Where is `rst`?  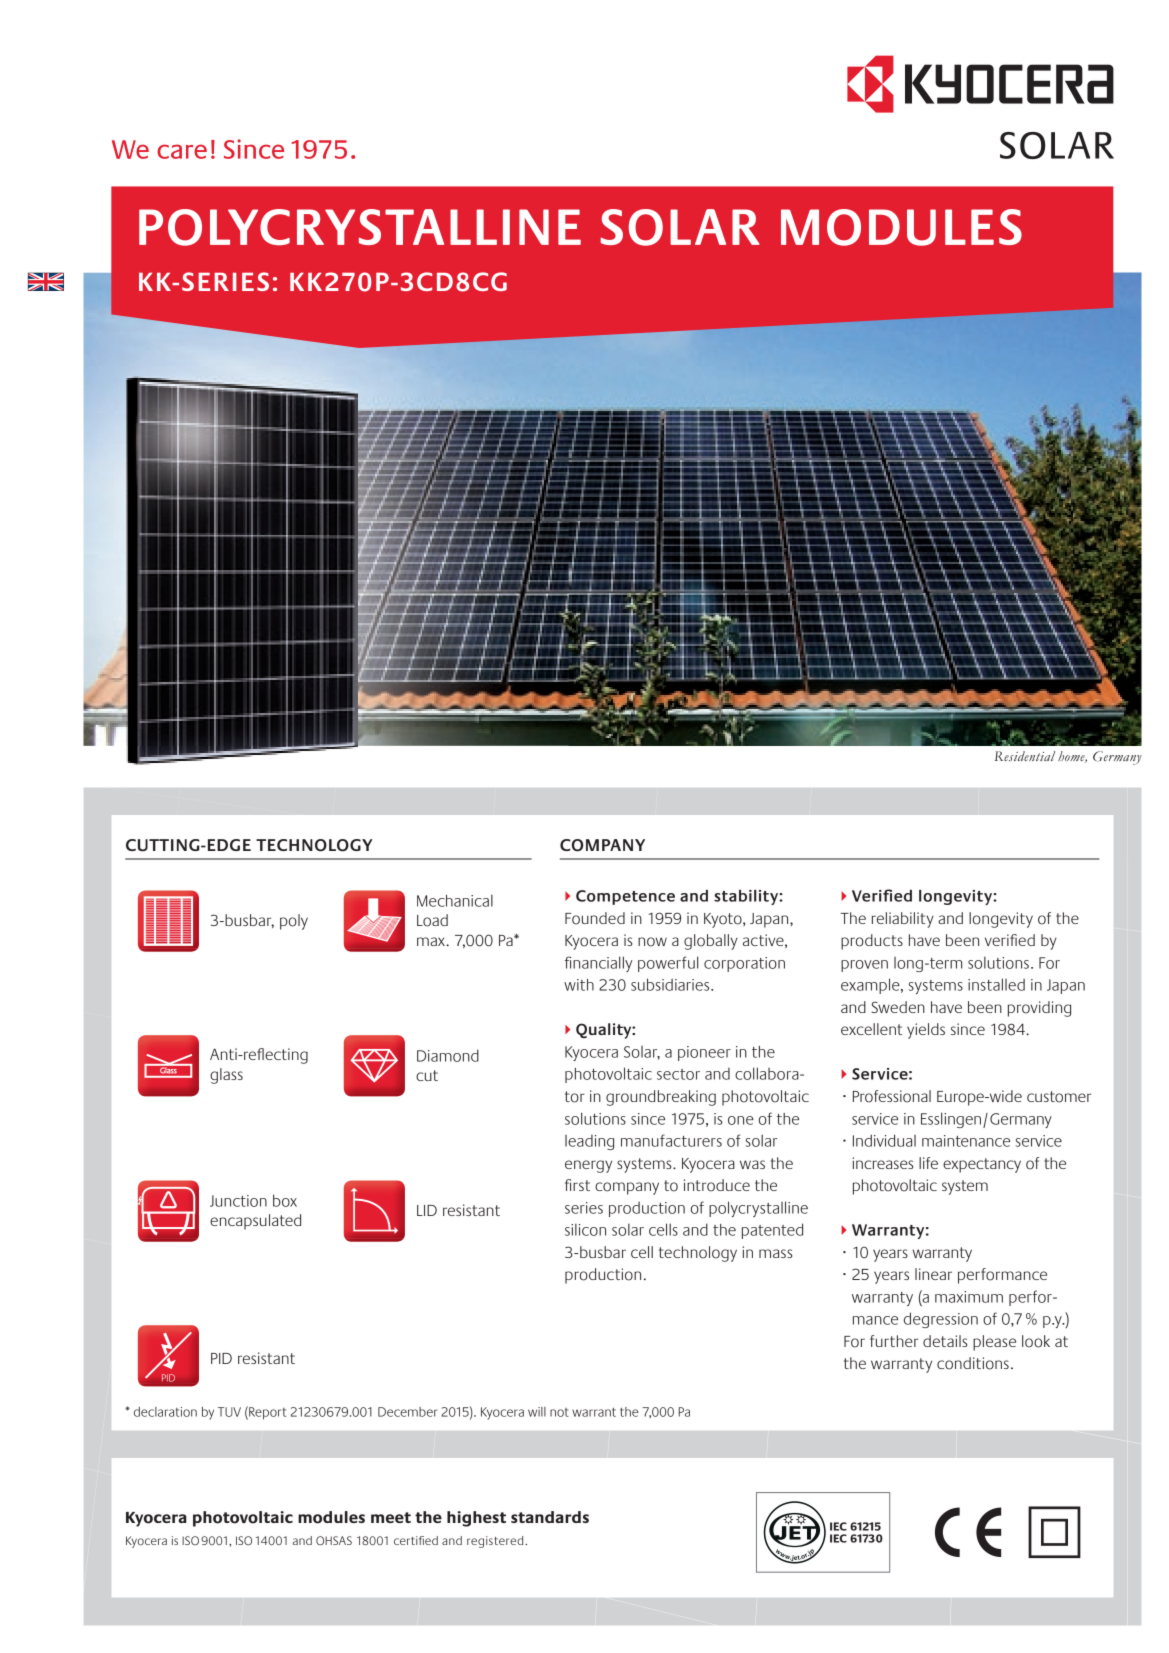
rst is located at coordinates (581, 1185).
